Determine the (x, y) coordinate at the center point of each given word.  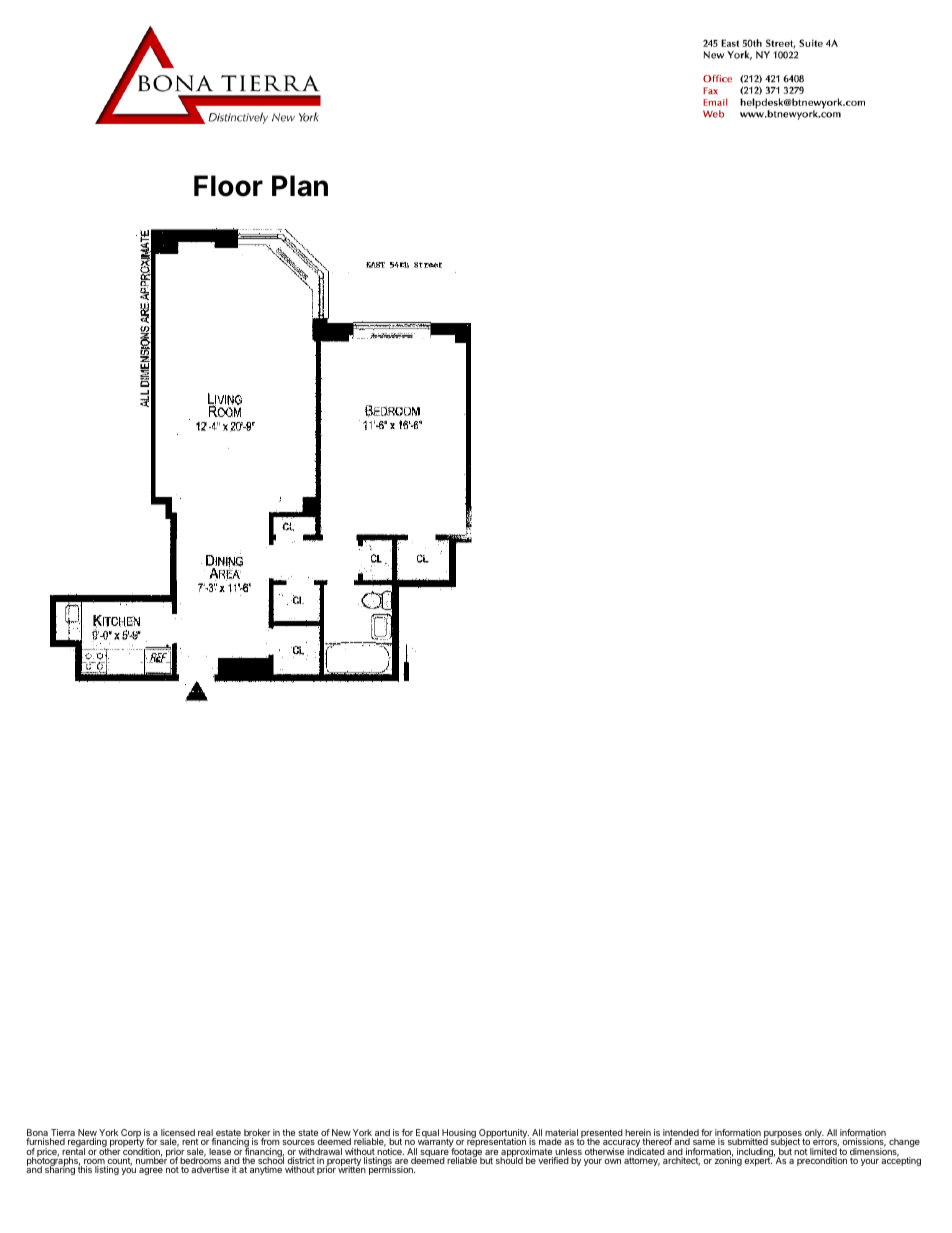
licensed (179, 1134)
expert (758, 1161)
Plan (300, 186)
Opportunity (503, 1135)
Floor (228, 186)
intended (681, 1134)
